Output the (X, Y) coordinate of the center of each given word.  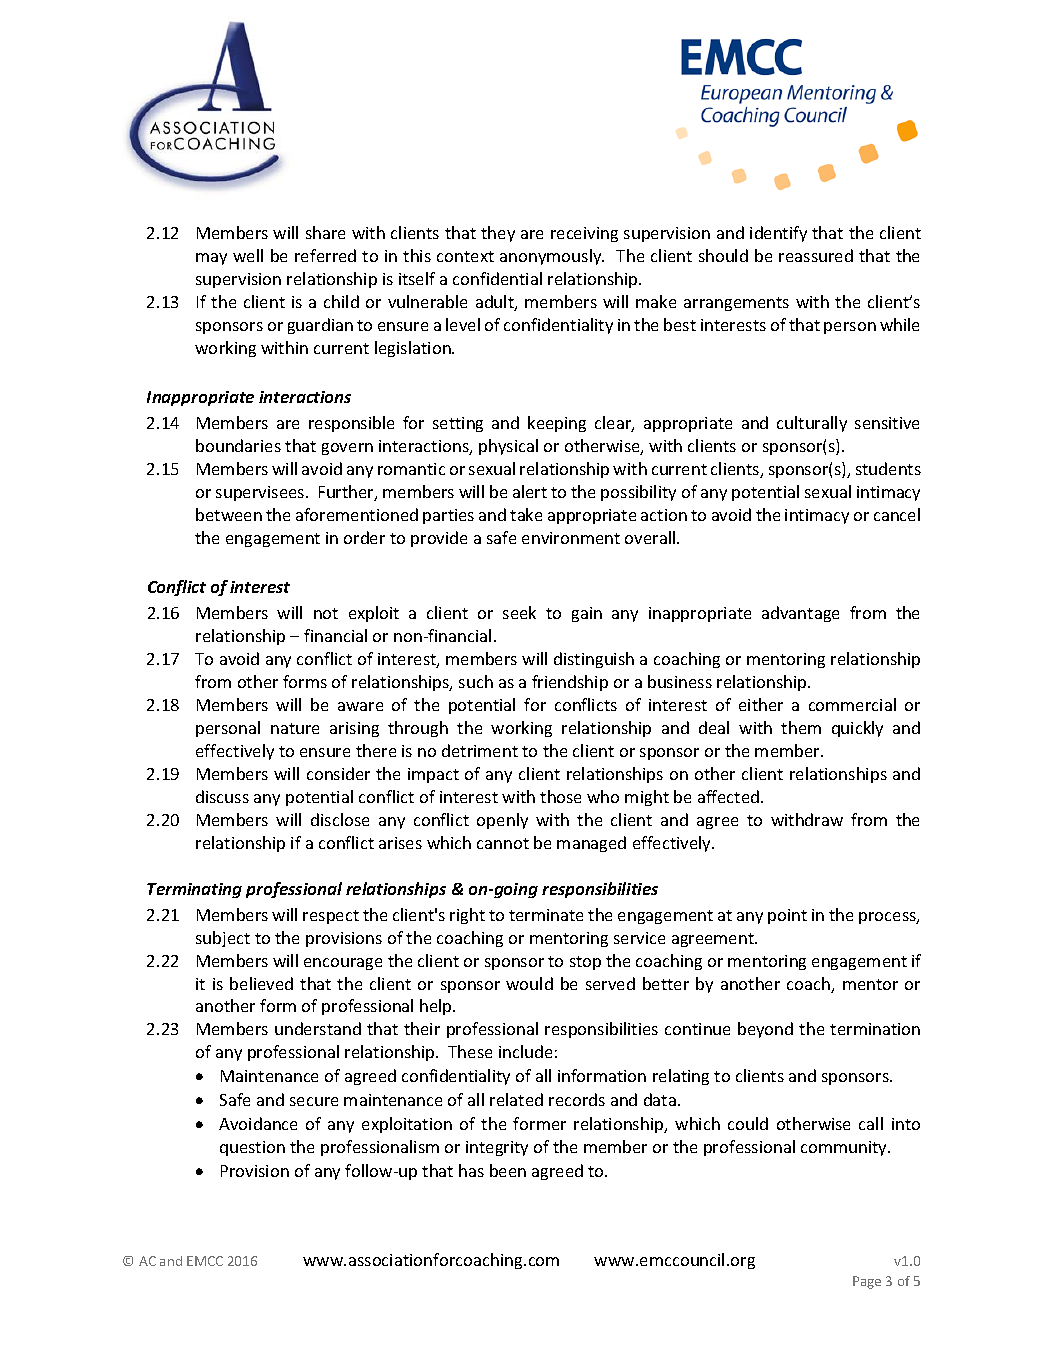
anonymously (552, 257)
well (248, 255)
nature (295, 728)
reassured (816, 255)
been (508, 1170)
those (560, 796)
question (252, 1148)
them (801, 727)
